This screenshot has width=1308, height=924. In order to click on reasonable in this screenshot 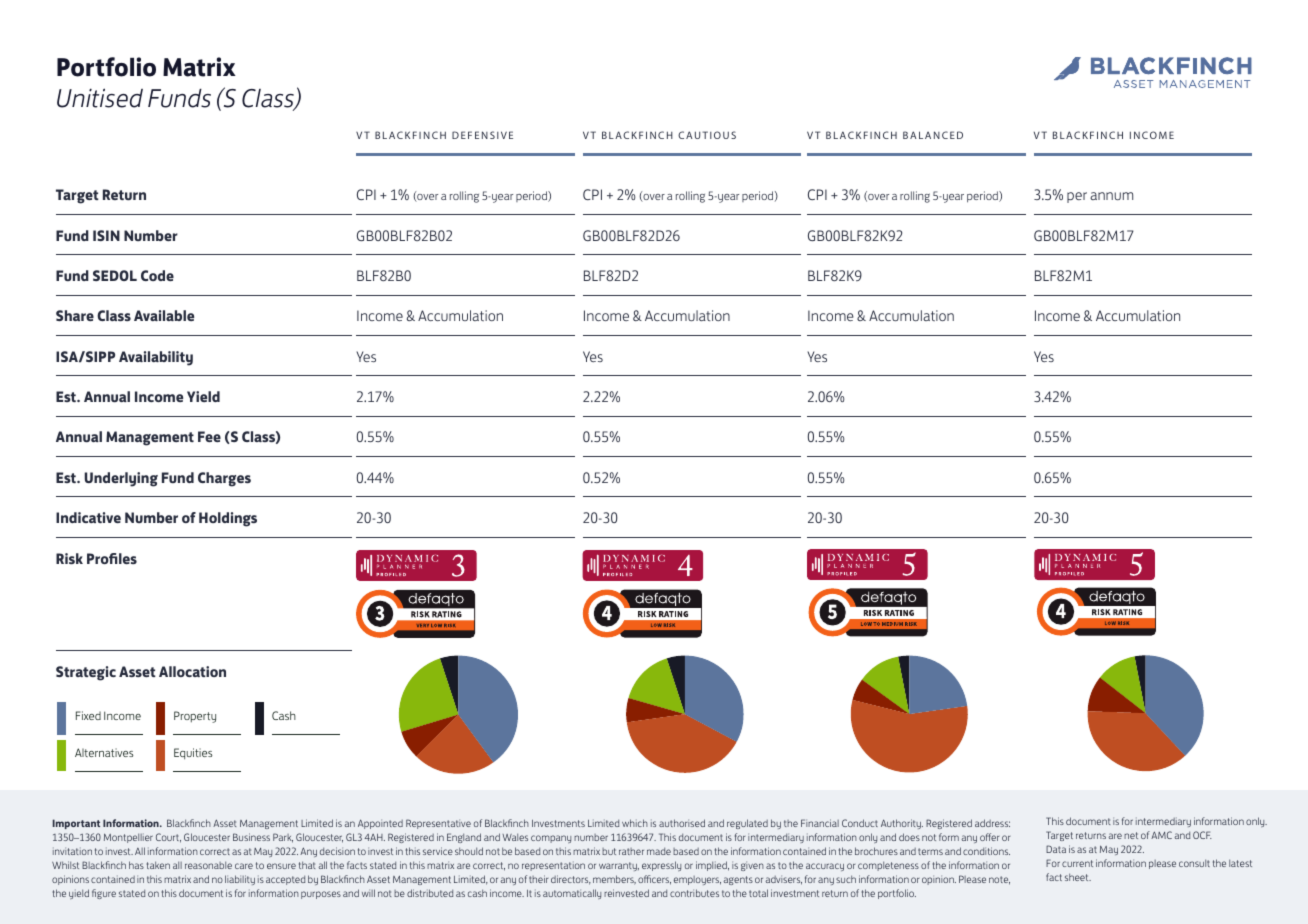, I will do `click(208, 865)`.
